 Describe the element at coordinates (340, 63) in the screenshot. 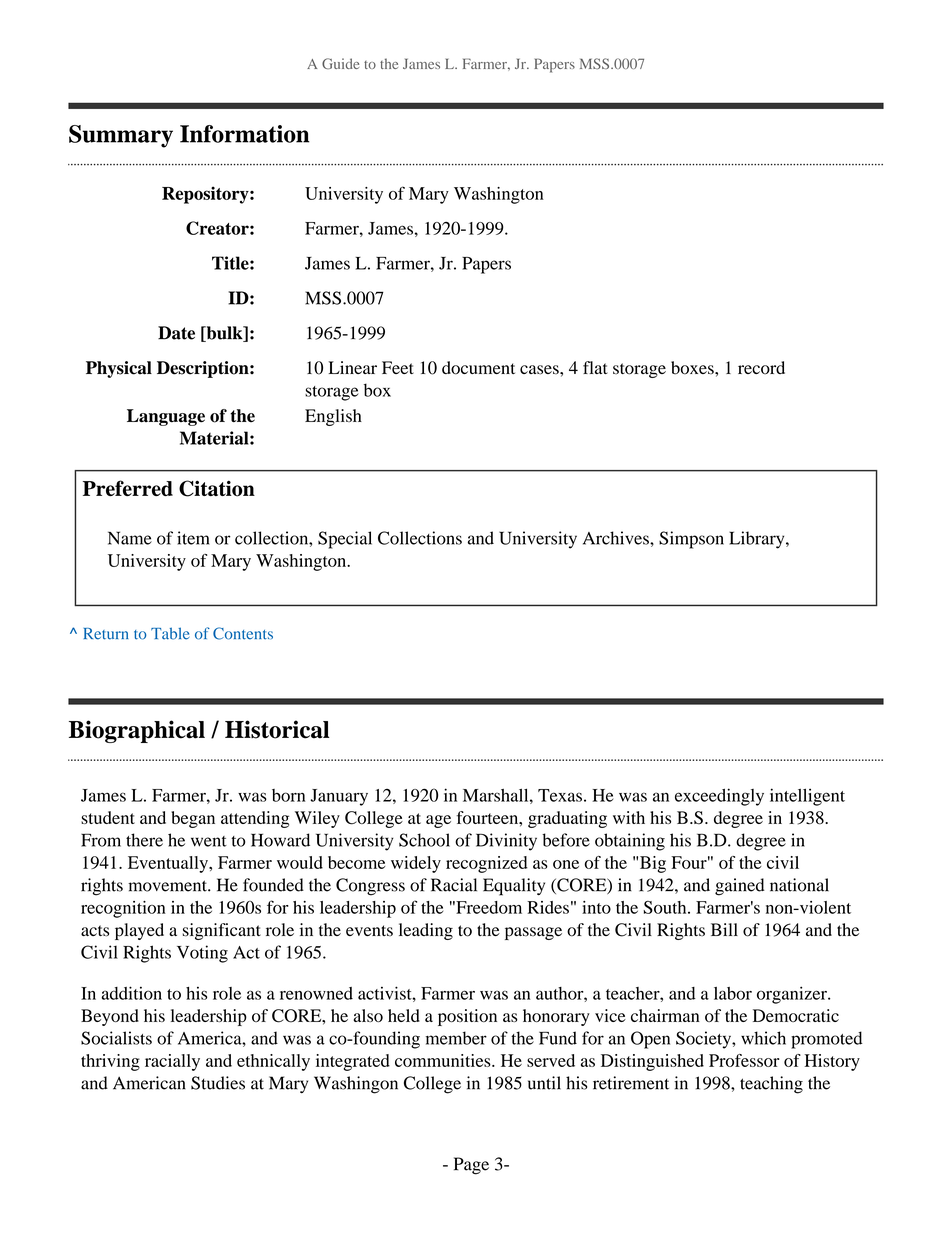

I see `Guide` at that location.
